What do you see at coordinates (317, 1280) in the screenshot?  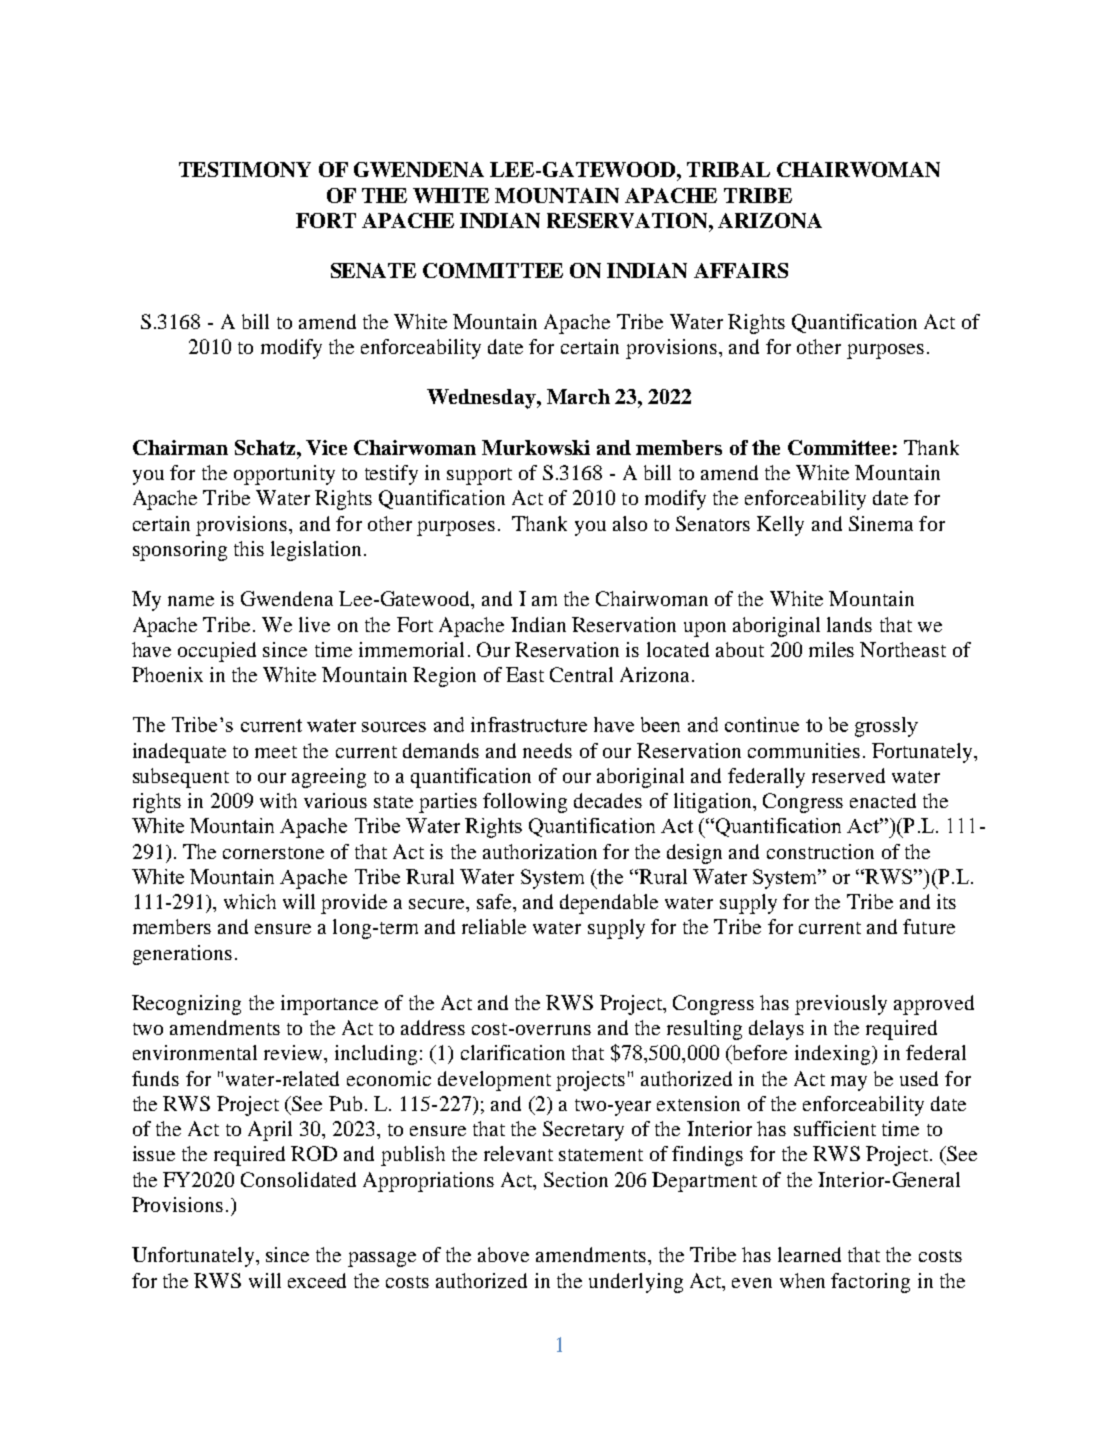 I see `exceed` at bounding box center [317, 1280].
